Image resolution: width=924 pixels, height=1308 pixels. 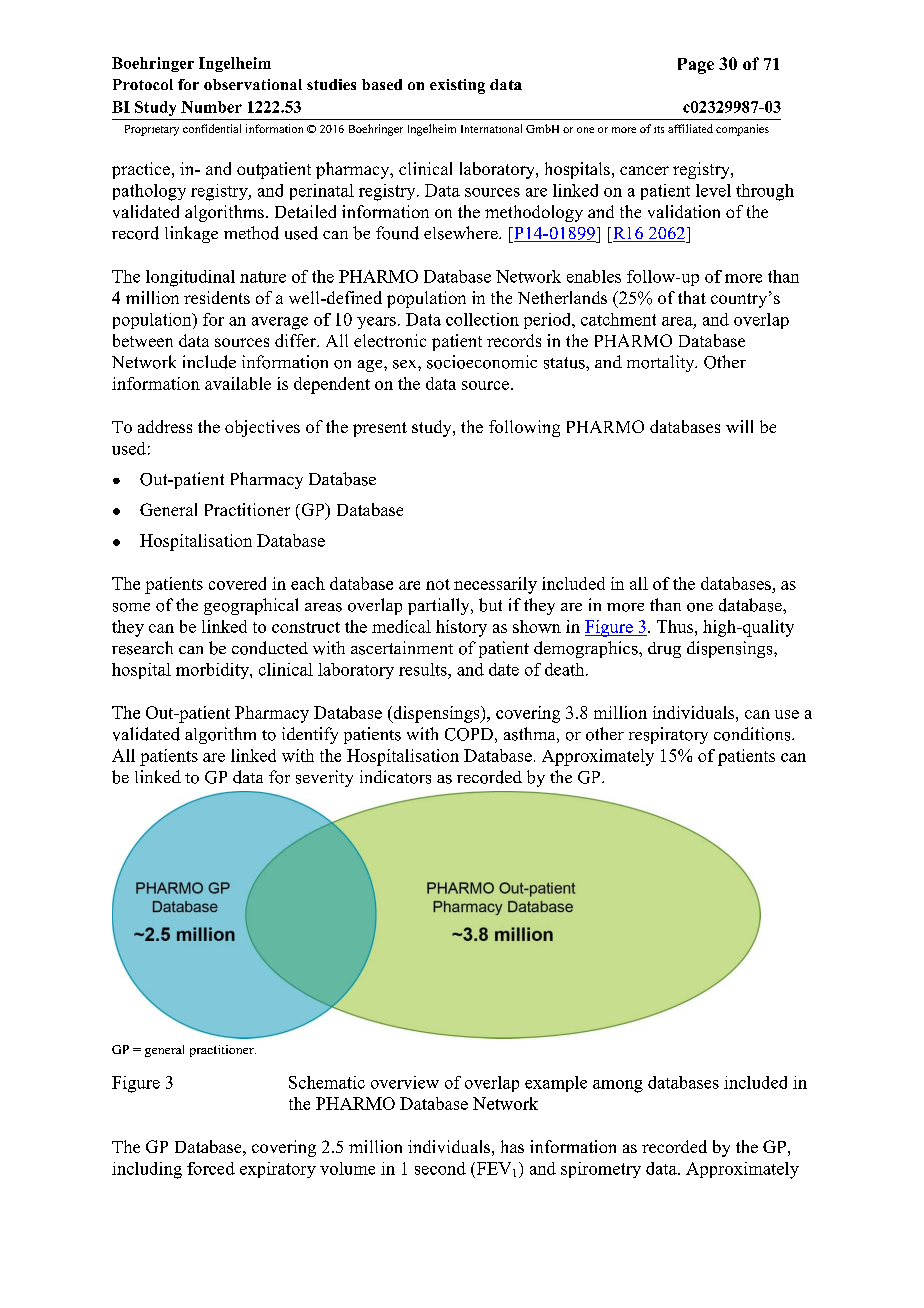 I want to click on Number, so click(x=211, y=107).
